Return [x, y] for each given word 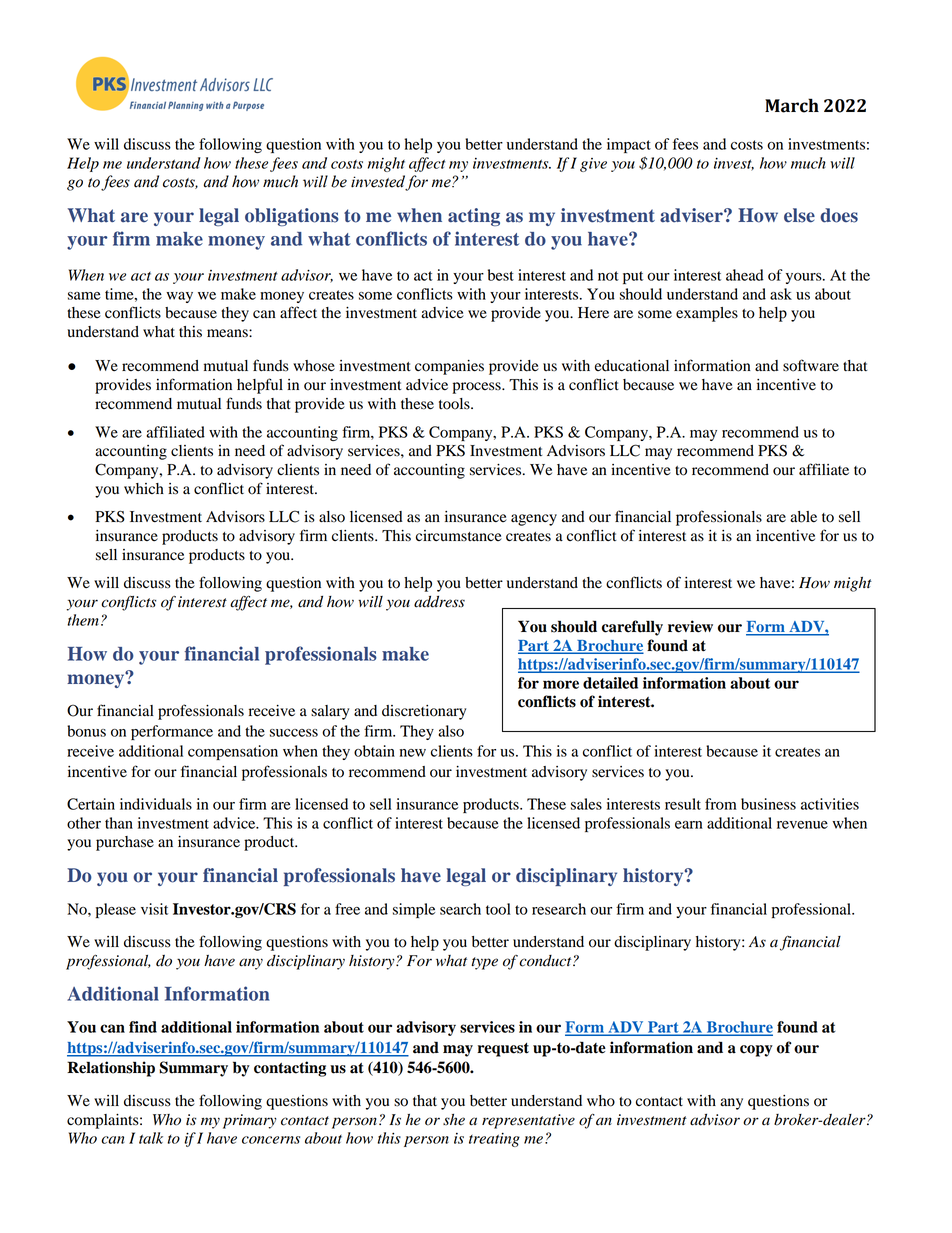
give [593, 165]
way [179, 297]
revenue [802, 825]
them [83, 620]
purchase [125, 843]
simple [414, 910]
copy [756, 1051]
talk [151, 1138]
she [454, 1120]
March [792, 105]
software [811, 365]
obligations [292, 217]
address [439, 602]
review [690, 626]
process [477, 388]
